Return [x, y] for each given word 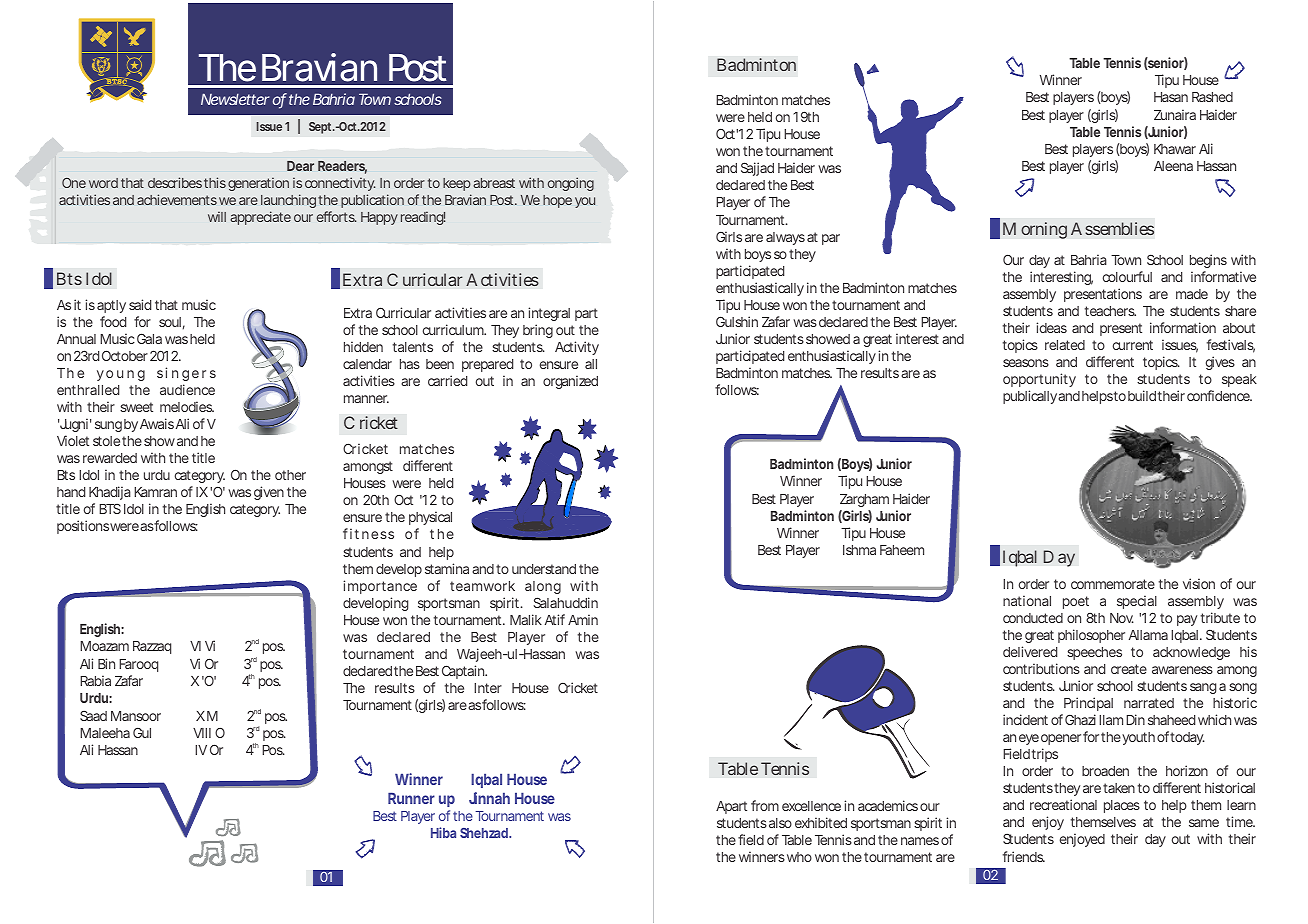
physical [430, 520]
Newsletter [235, 99]
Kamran [155, 492]
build [1142, 395]
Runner [411, 798]
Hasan [1171, 97]
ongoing [571, 184]
